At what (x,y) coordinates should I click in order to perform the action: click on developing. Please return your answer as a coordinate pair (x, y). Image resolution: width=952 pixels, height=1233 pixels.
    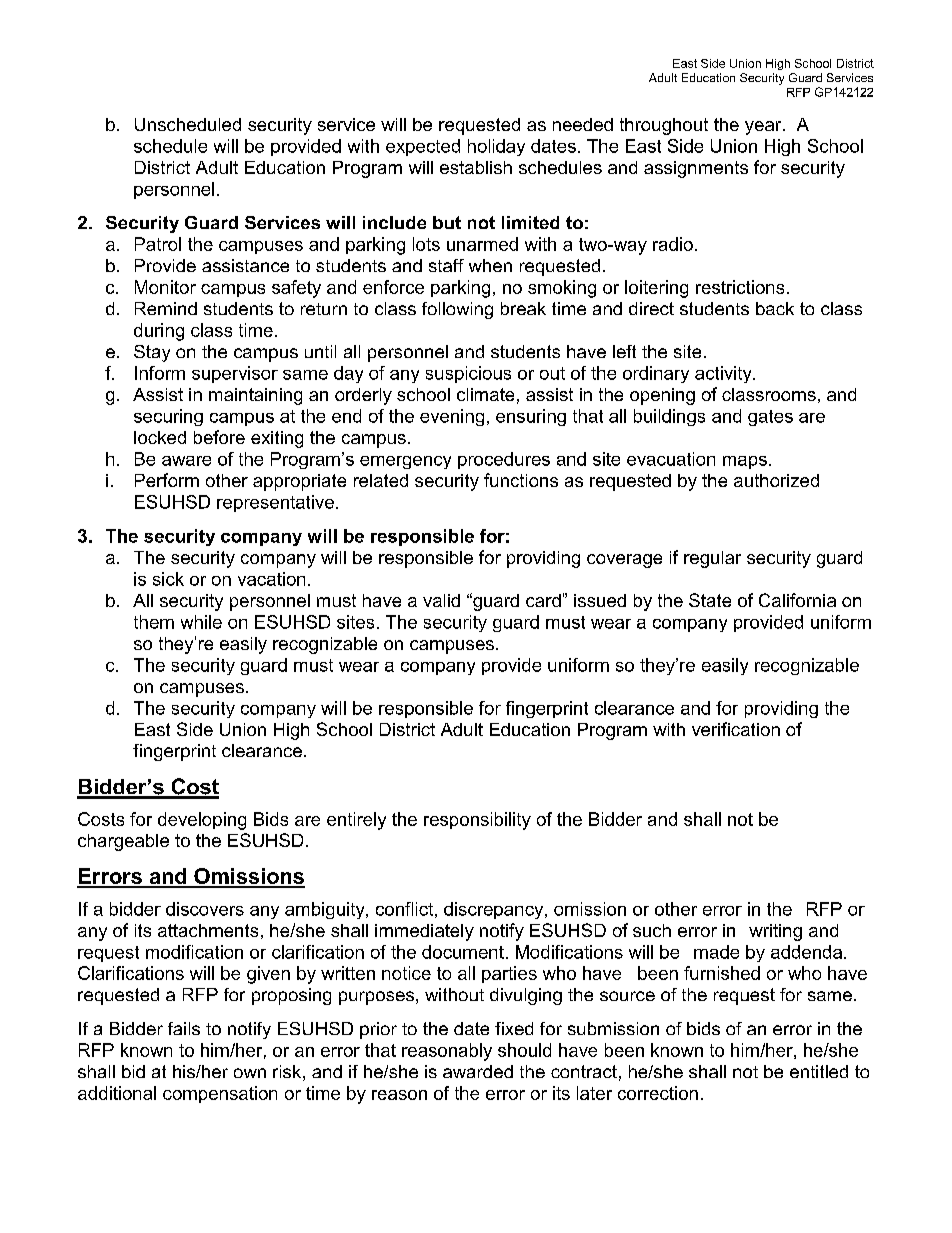
    Looking at the image, I should click on (202, 821).
